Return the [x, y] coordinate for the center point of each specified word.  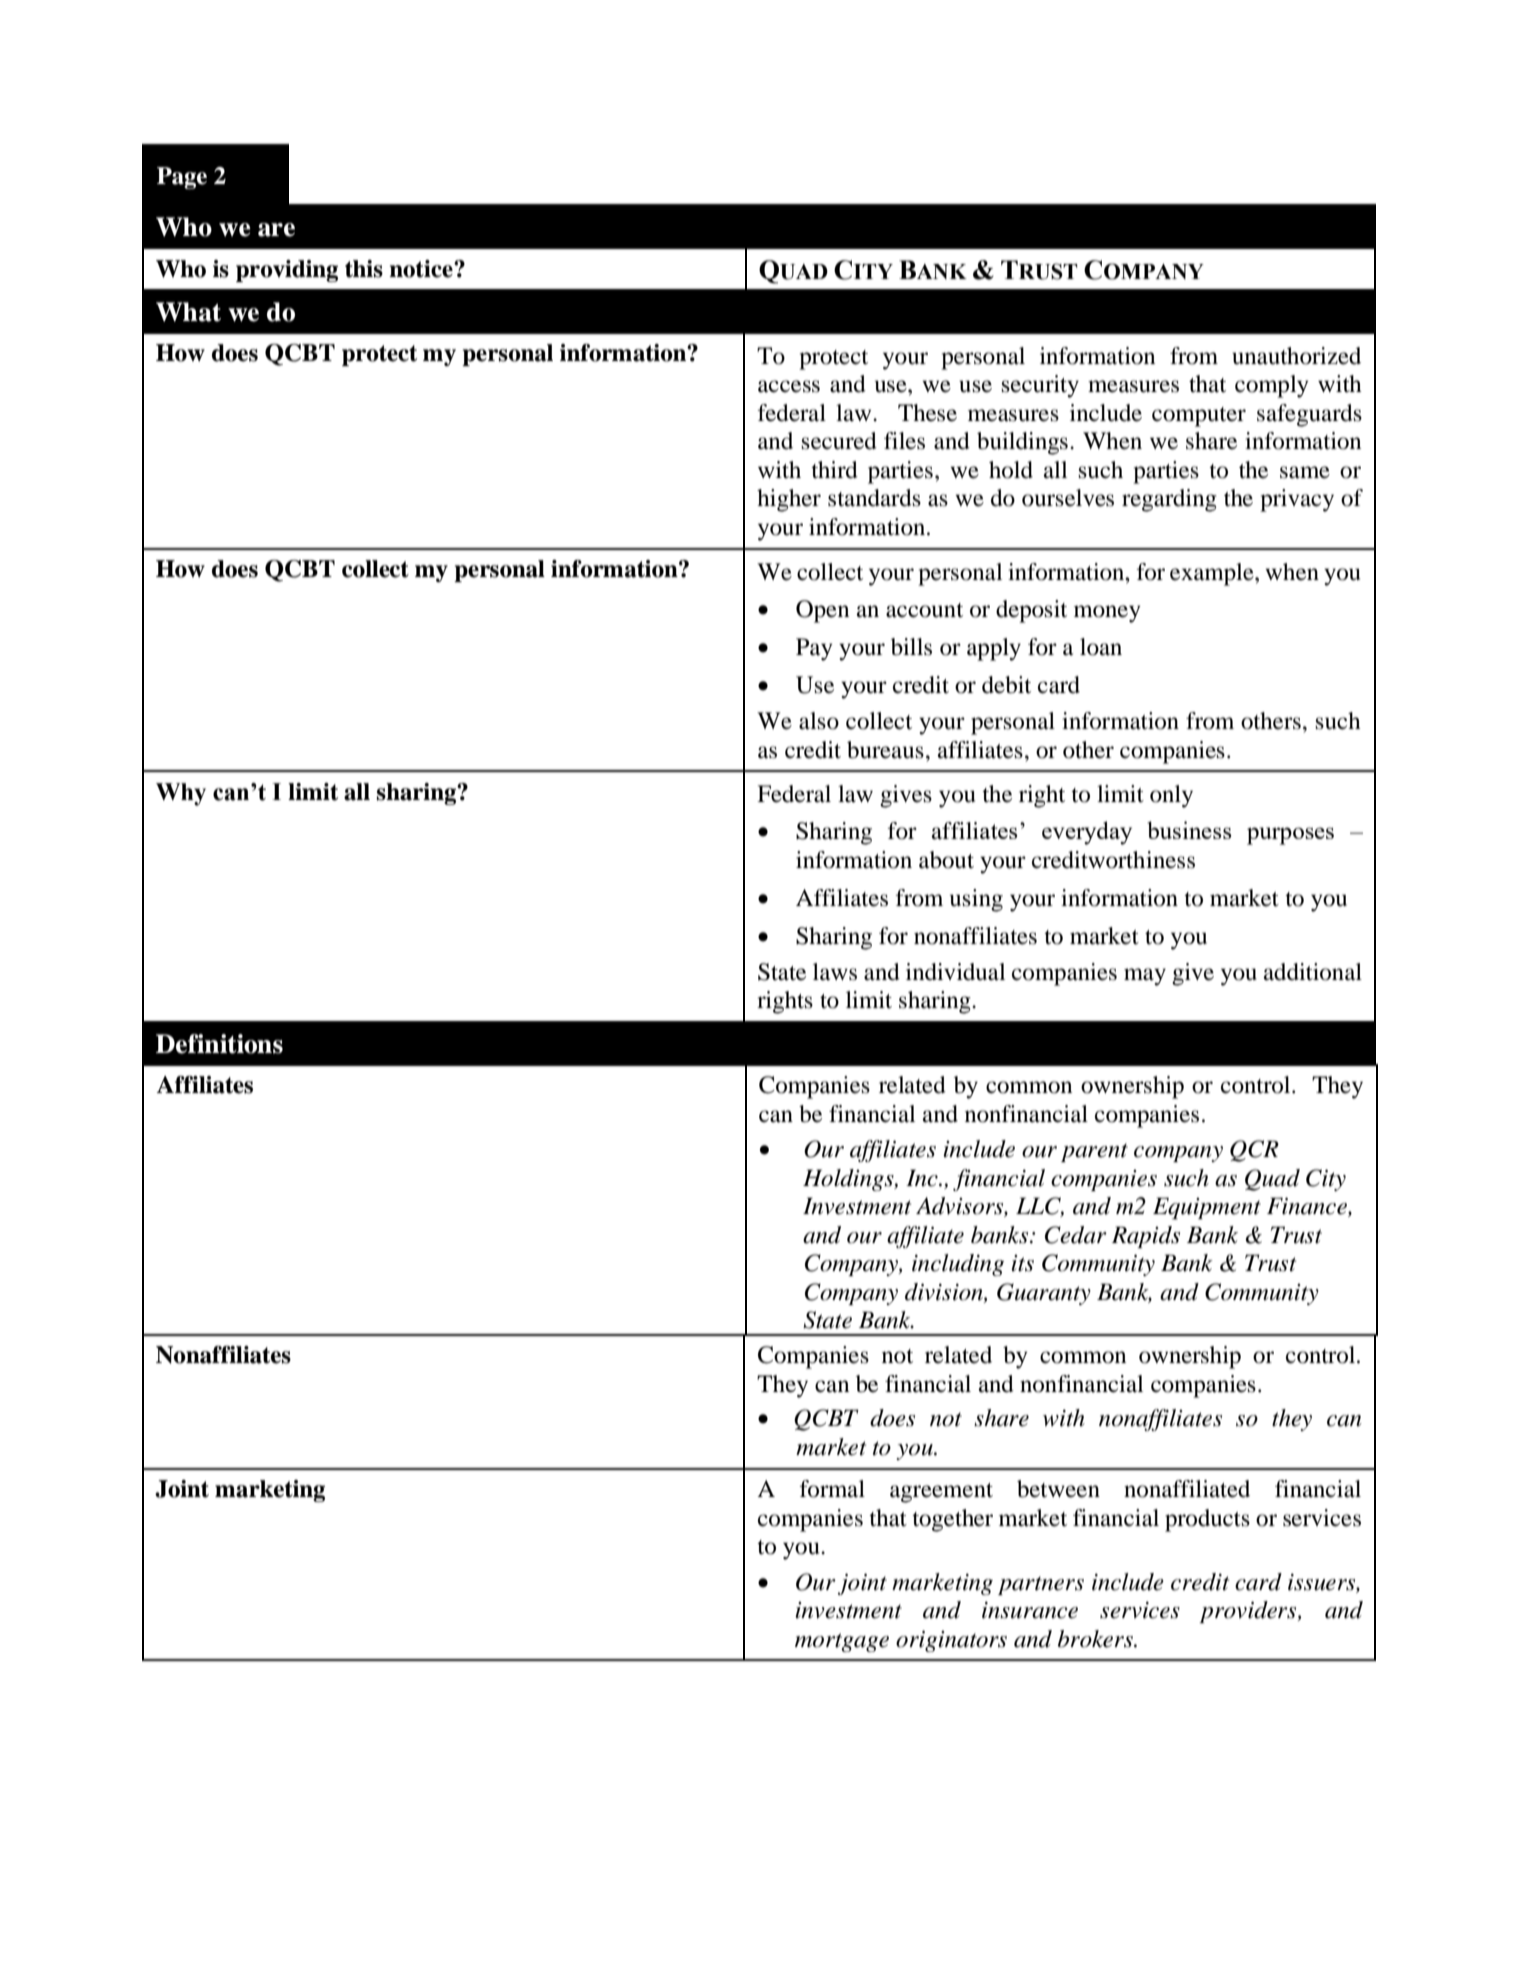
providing [287, 271]
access [789, 386]
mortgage [842, 1642]
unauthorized [1296, 356]
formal [832, 1489]
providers [1249, 1612]
